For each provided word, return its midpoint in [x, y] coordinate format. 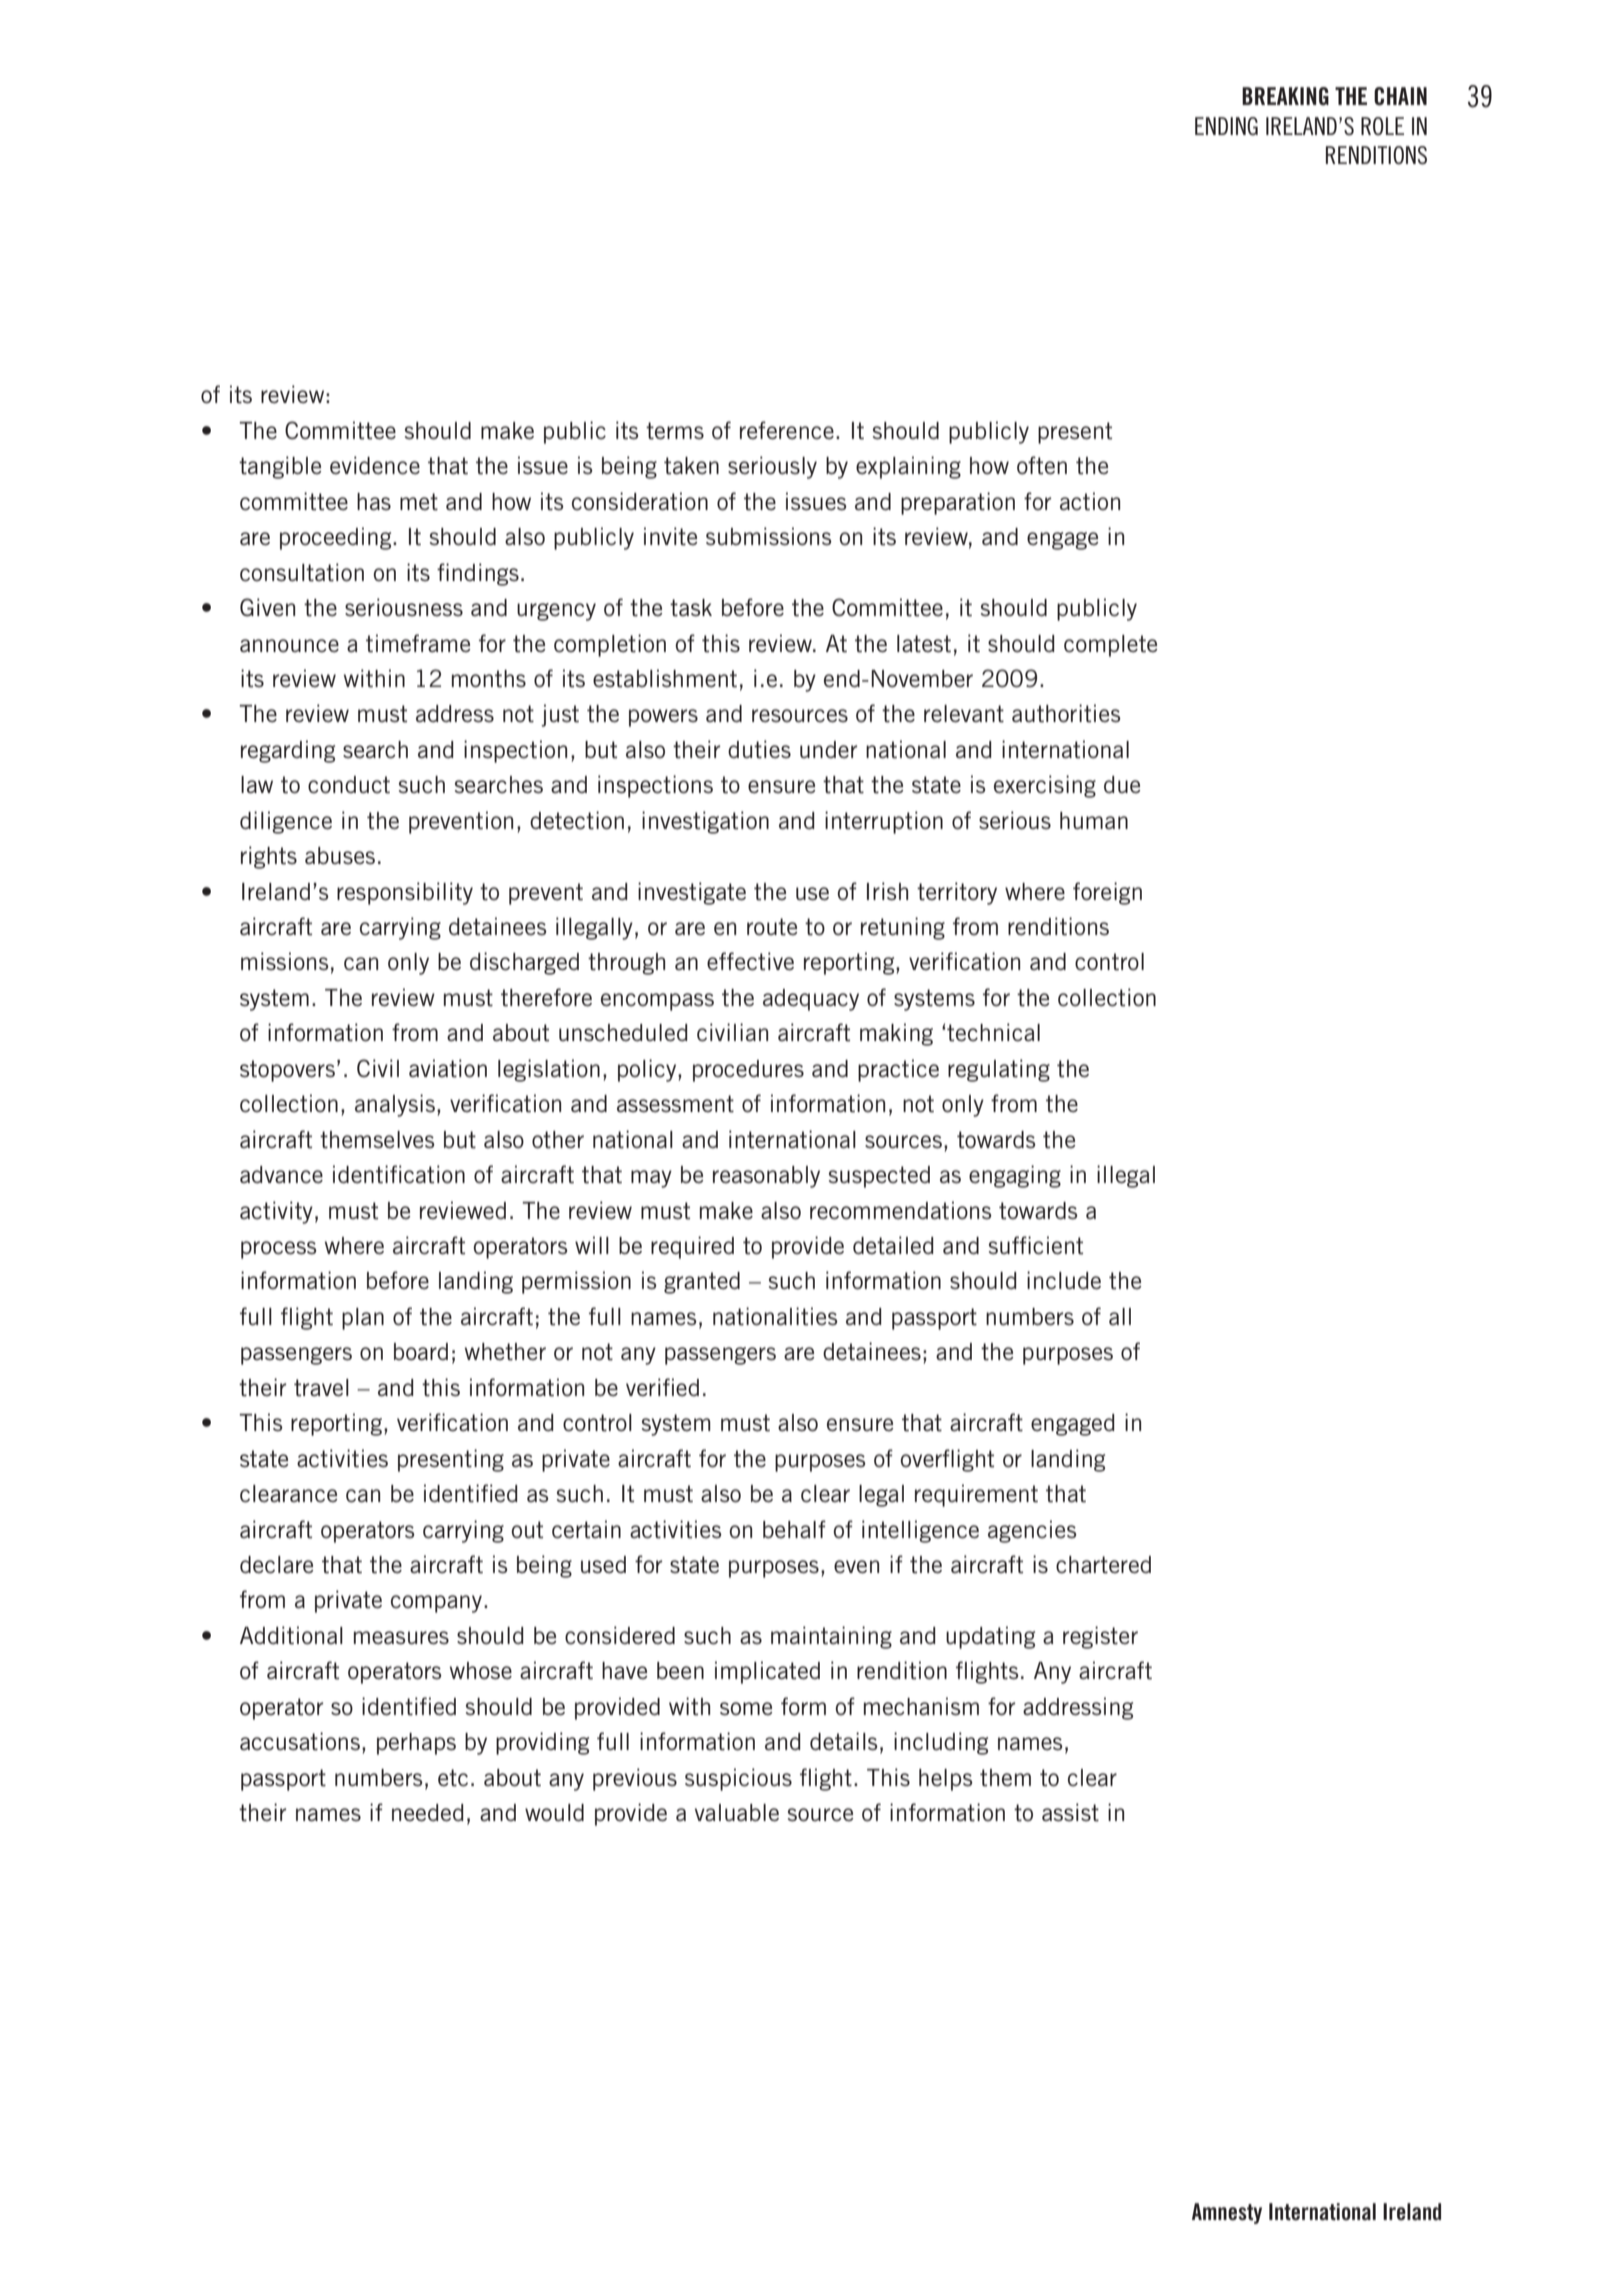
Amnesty [1227, 2213]
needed [428, 1813]
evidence [375, 465]
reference [787, 430]
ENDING [1226, 126]
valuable [737, 1813]
